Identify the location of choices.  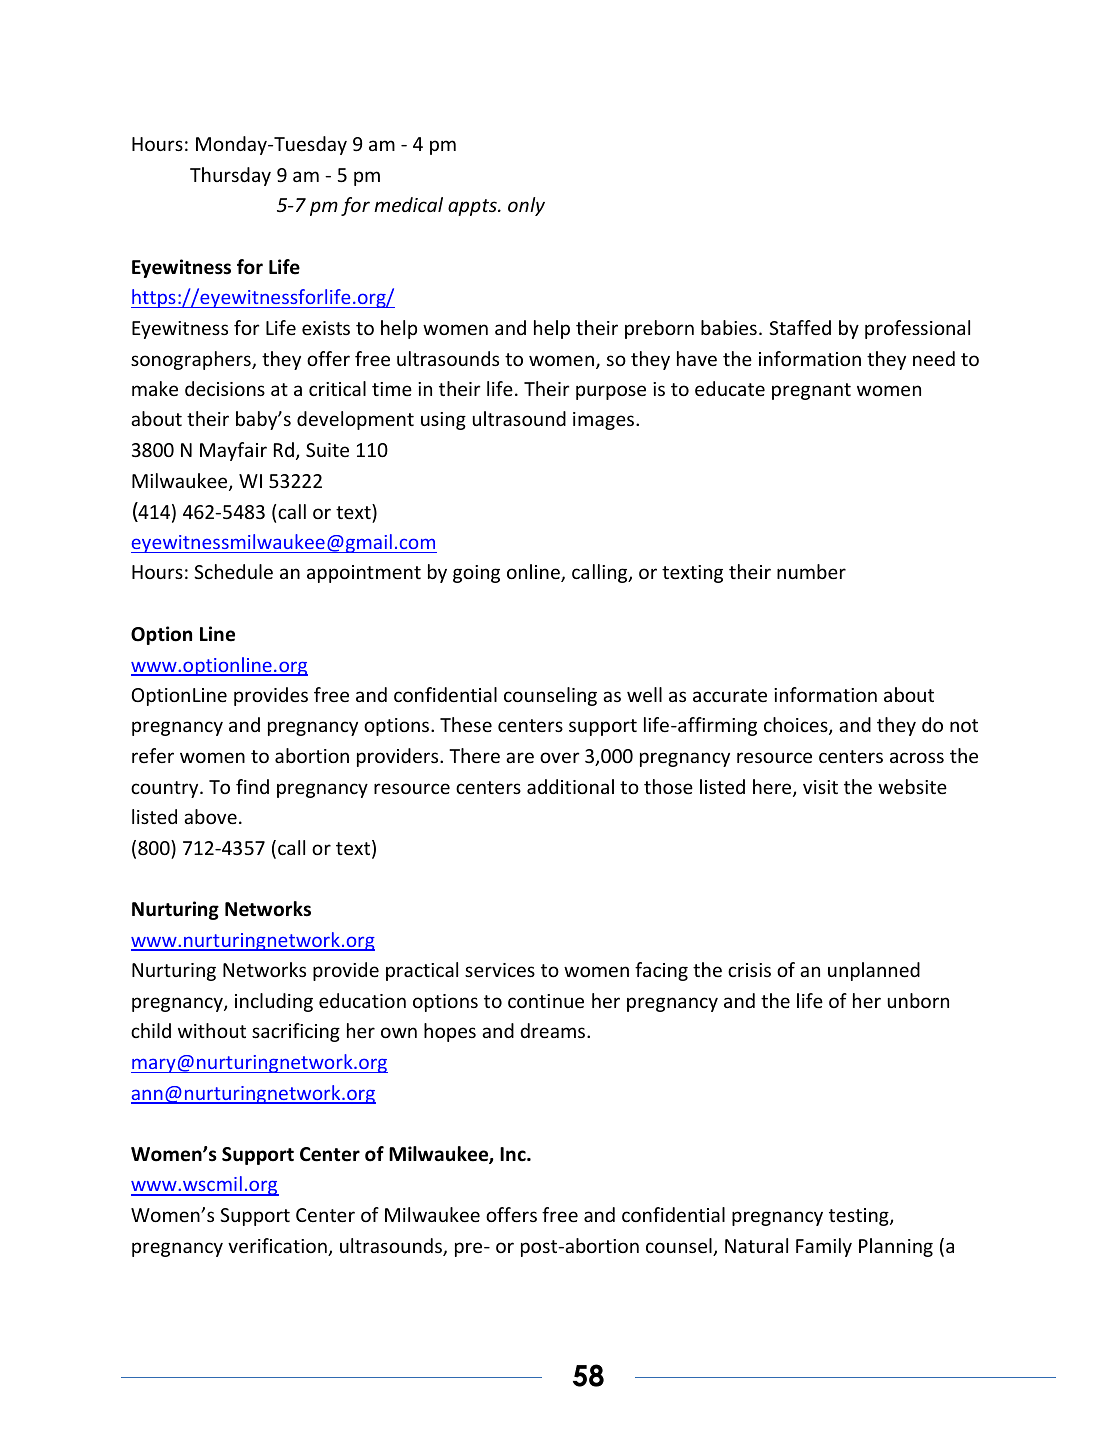
(797, 726).
